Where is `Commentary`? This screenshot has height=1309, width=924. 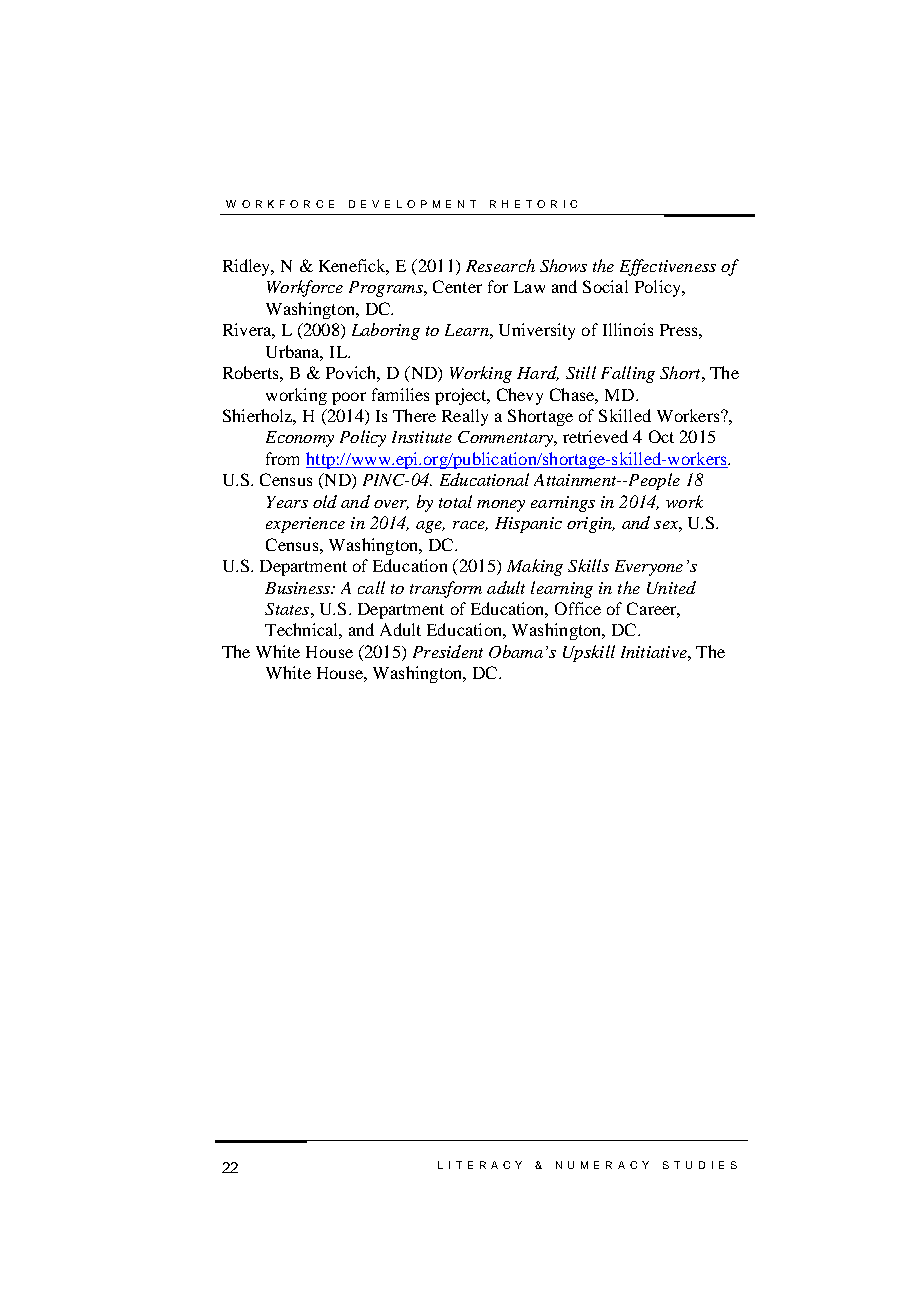
Commentary is located at coordinates (507, 439).
